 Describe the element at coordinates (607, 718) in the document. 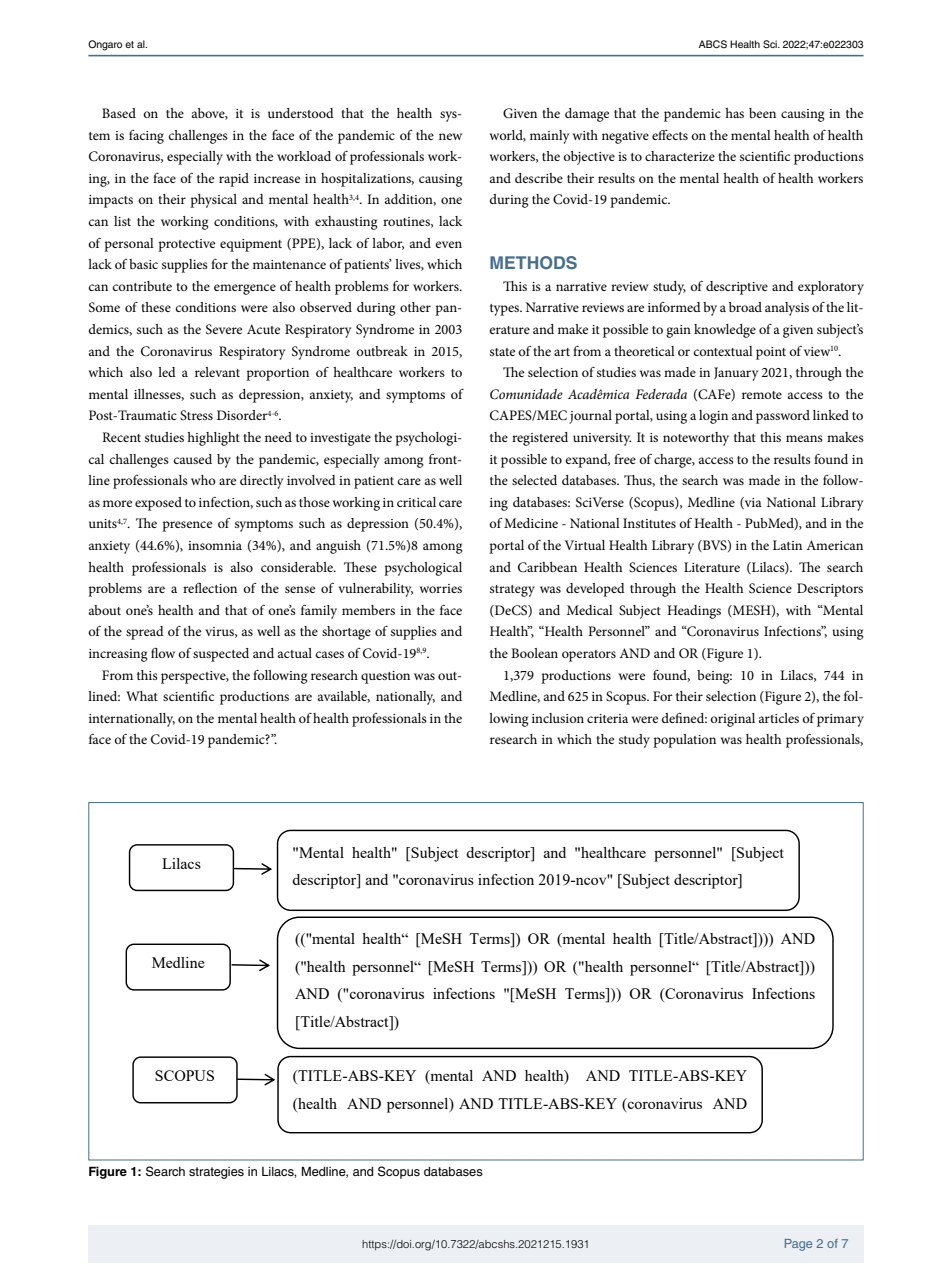

I see `criteria` at that location.
